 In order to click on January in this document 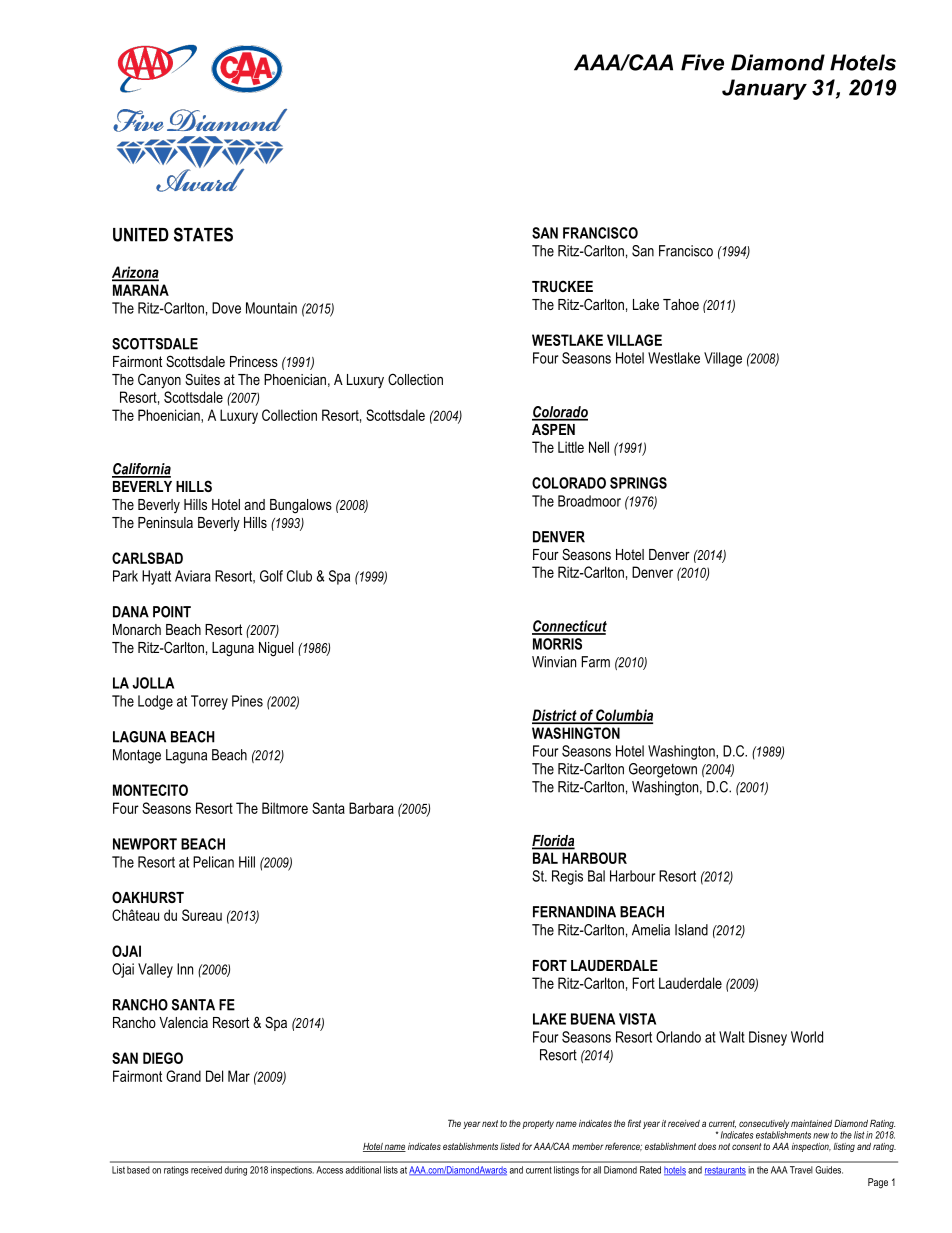, I will do `click(764, 89)`.
